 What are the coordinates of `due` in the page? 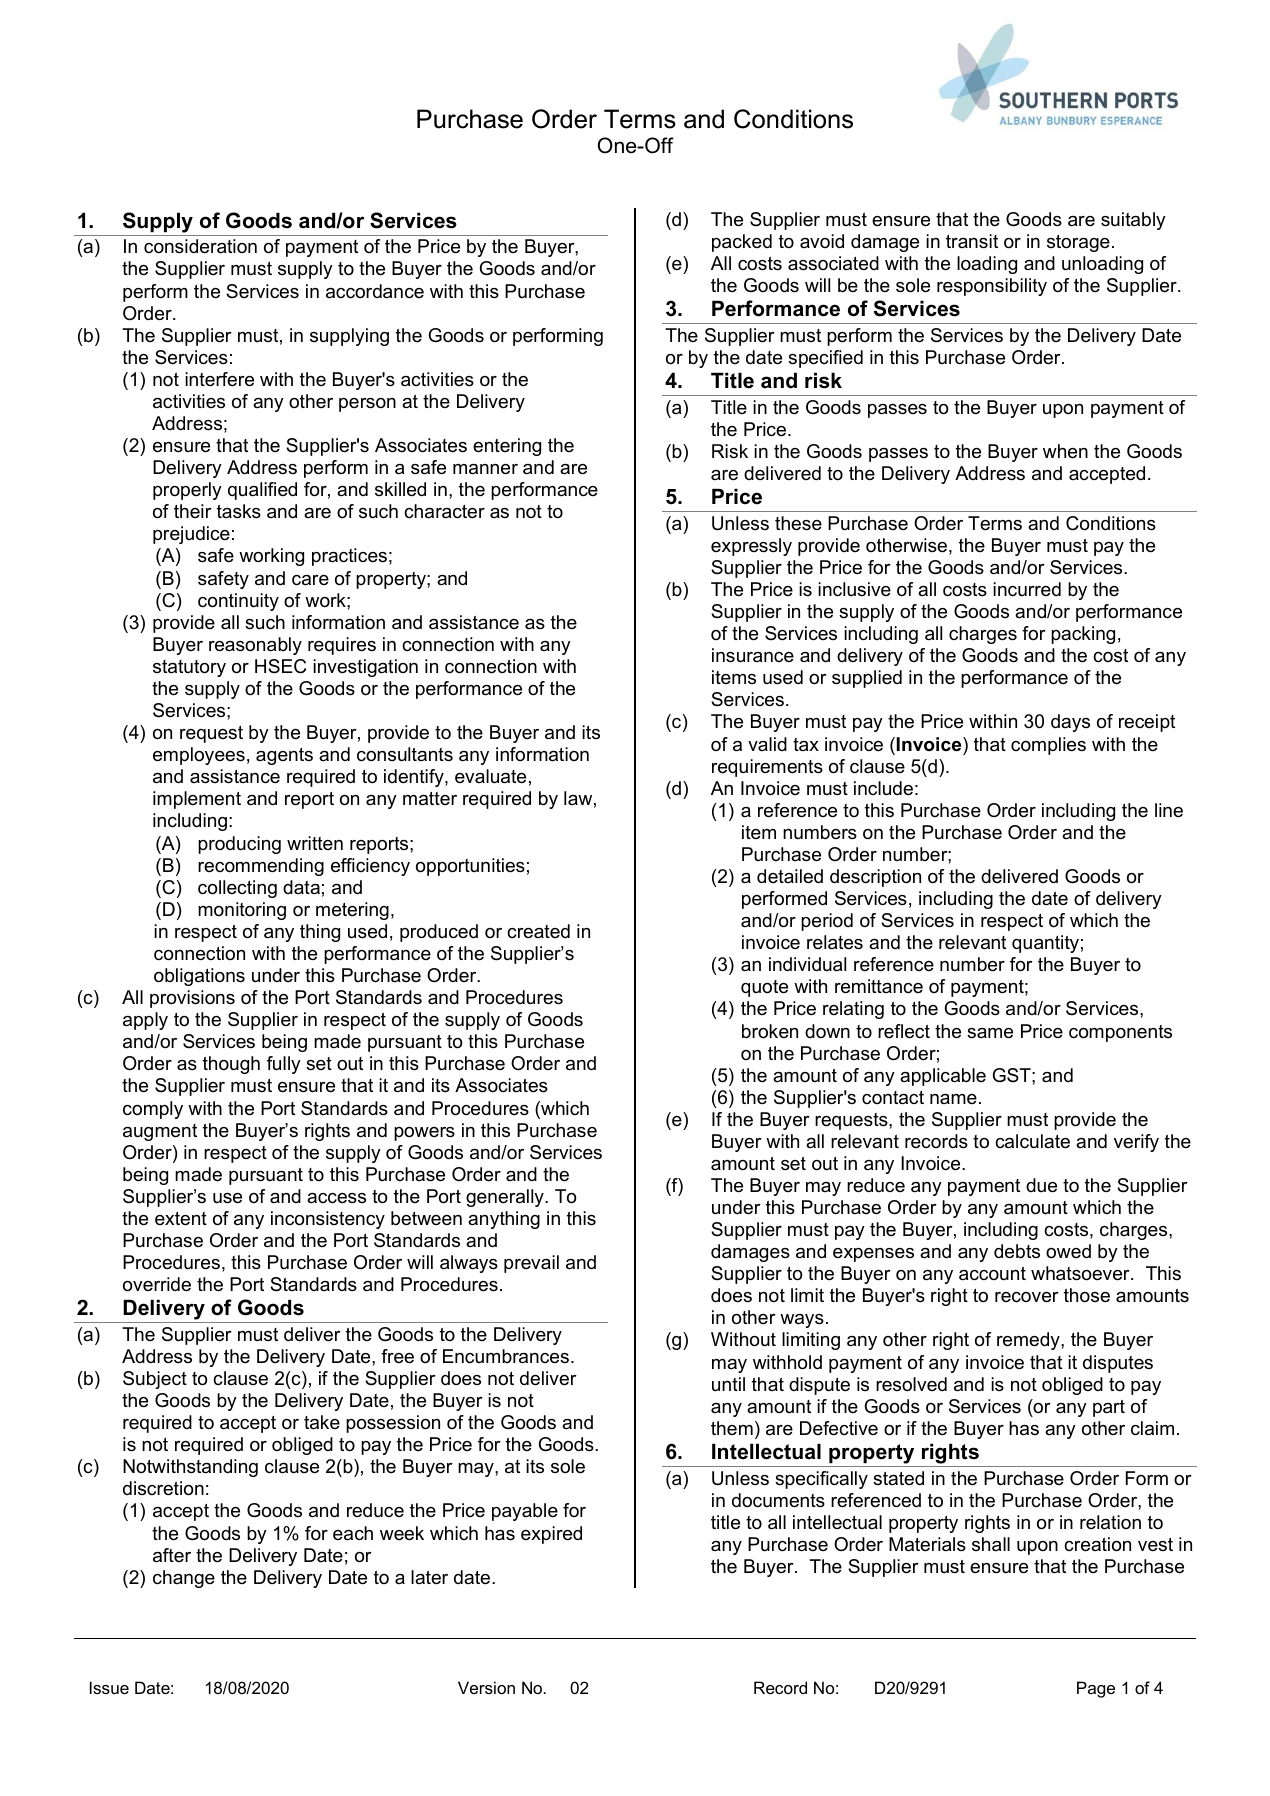 It's located at (1041, 1185).
